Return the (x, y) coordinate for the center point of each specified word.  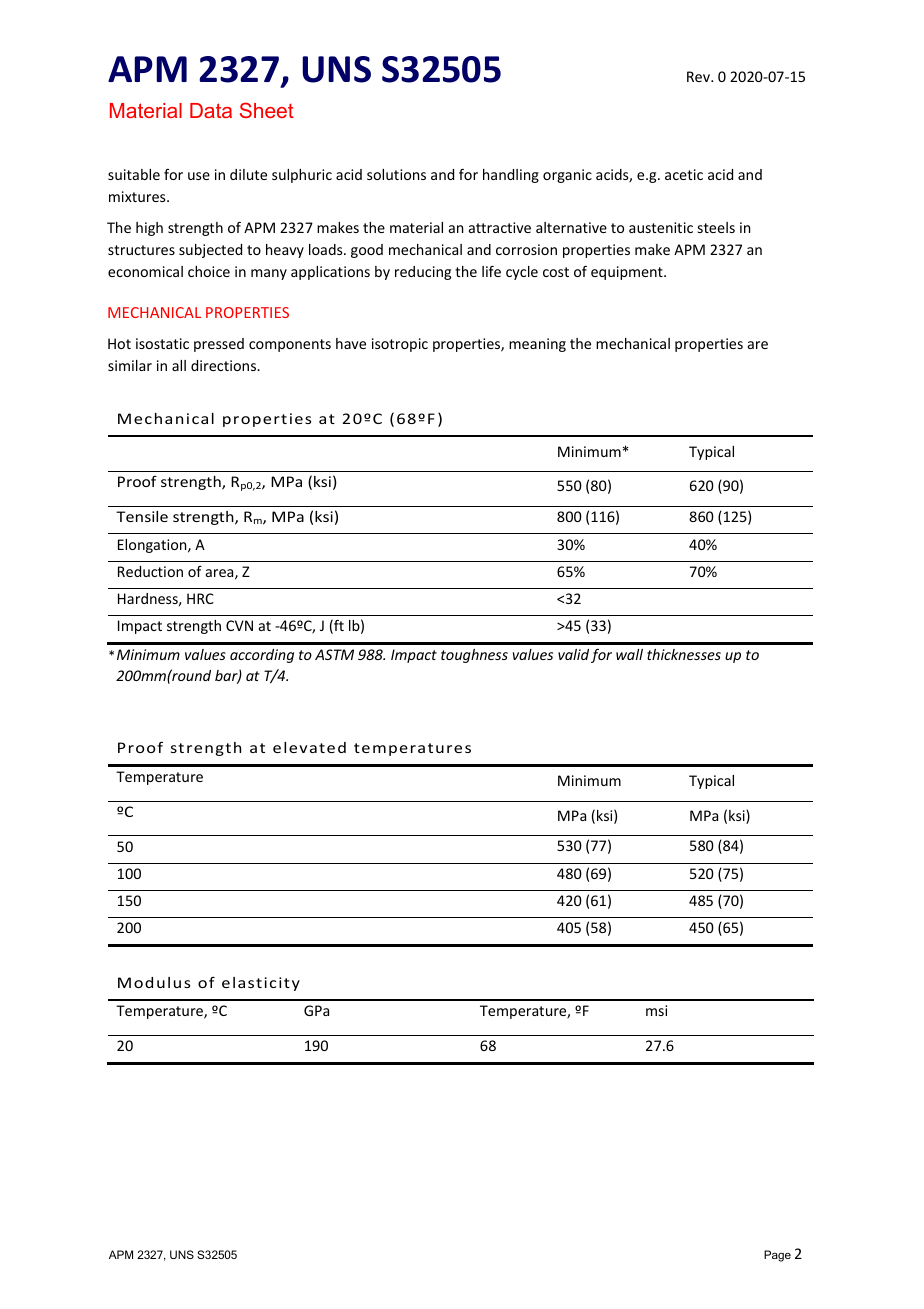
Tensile (142, 516)
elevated (309, 747)
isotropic (400, 345)
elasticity (261, 984)
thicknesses (684, 654)
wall (629, 654)
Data (211, 110)
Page (777, 1256)
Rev (700, 76)
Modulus (154, 982)
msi (656, 1010)
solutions (396, 174)
